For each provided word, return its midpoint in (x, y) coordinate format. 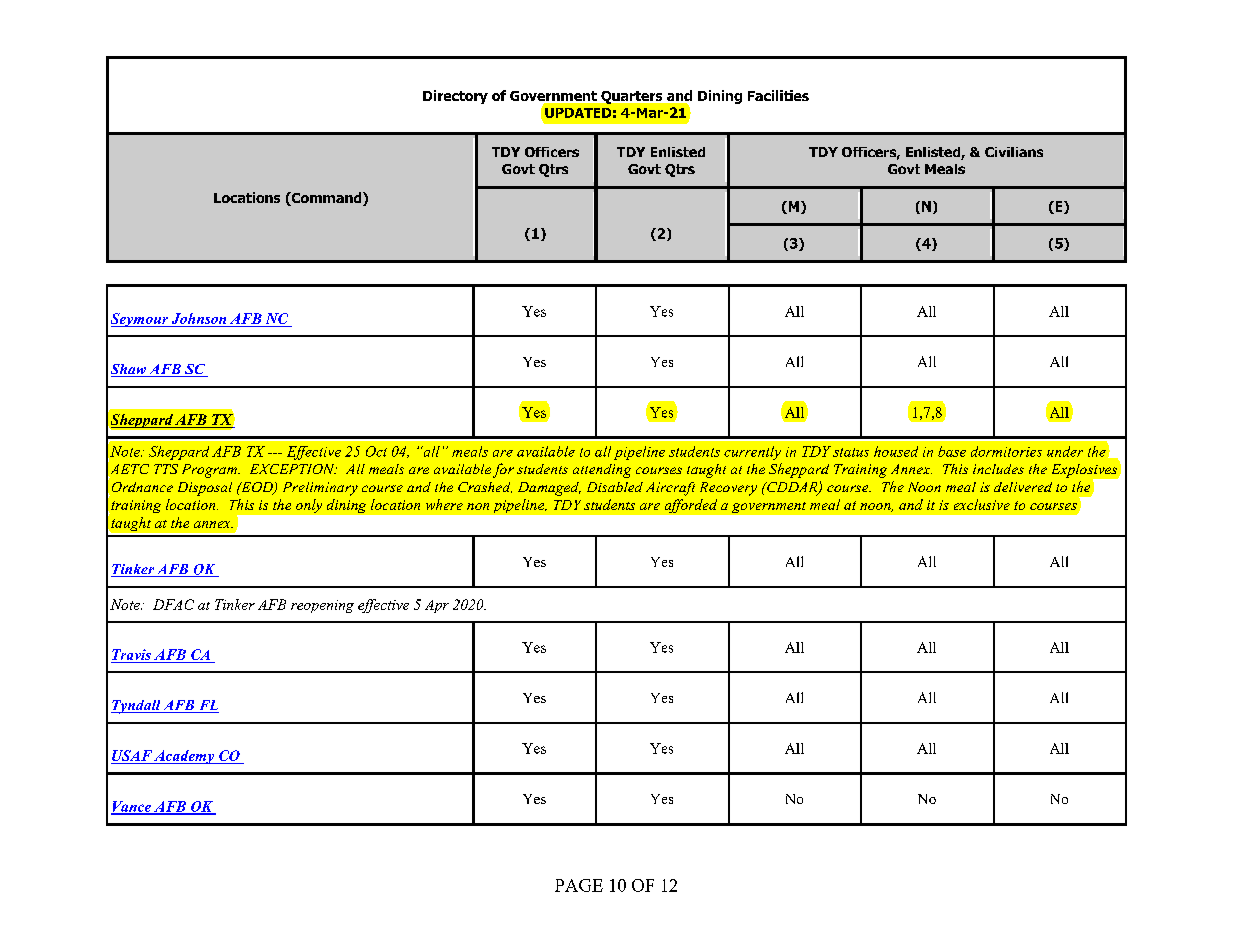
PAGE (579, 885)
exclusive (982, 504)
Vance (132, 807)
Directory (455, 97)
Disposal (205, 489)
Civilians (1014, 152)
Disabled (615, 487)
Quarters (631, 97)
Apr (437, 606)
